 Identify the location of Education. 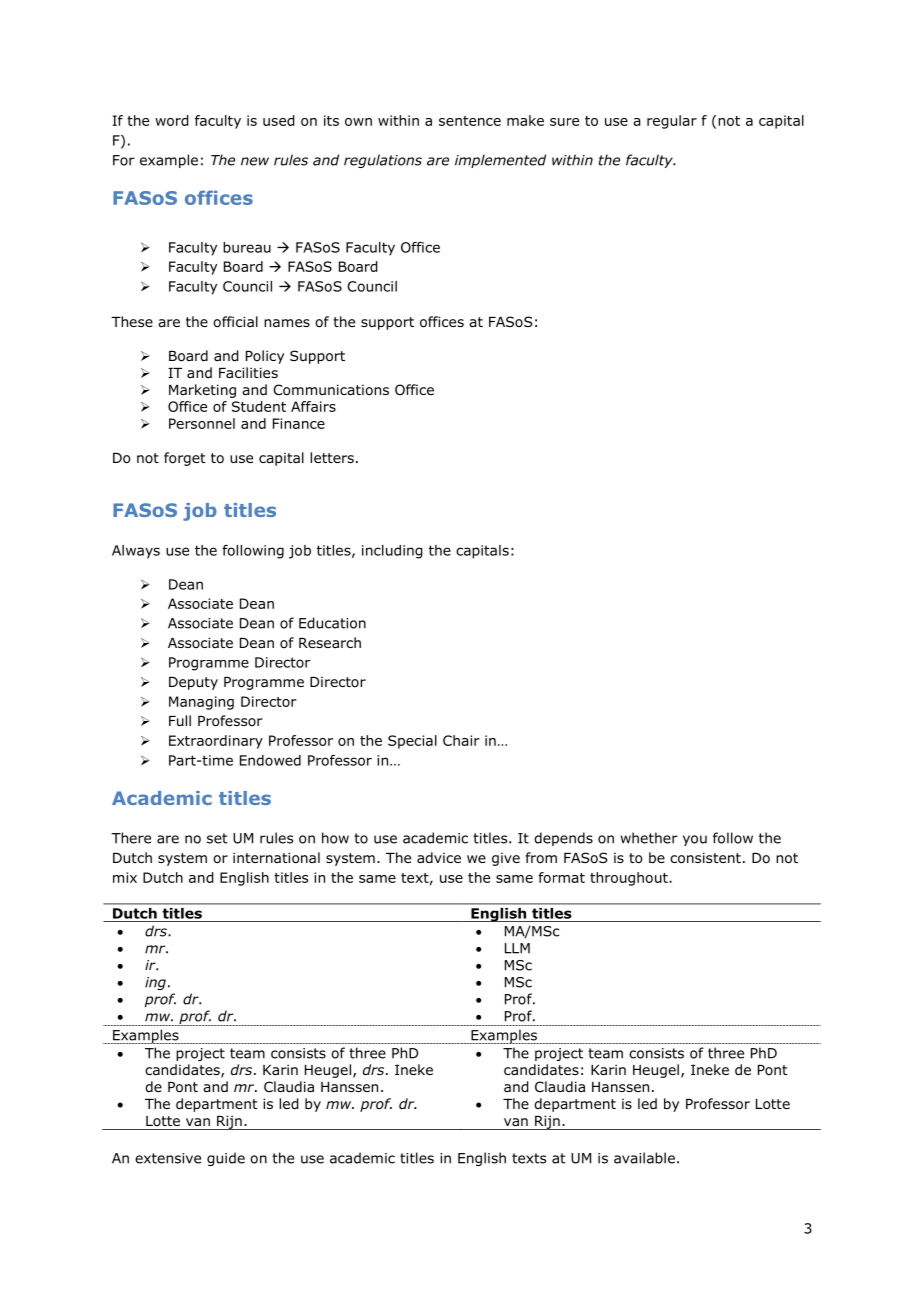
(332, 623).
